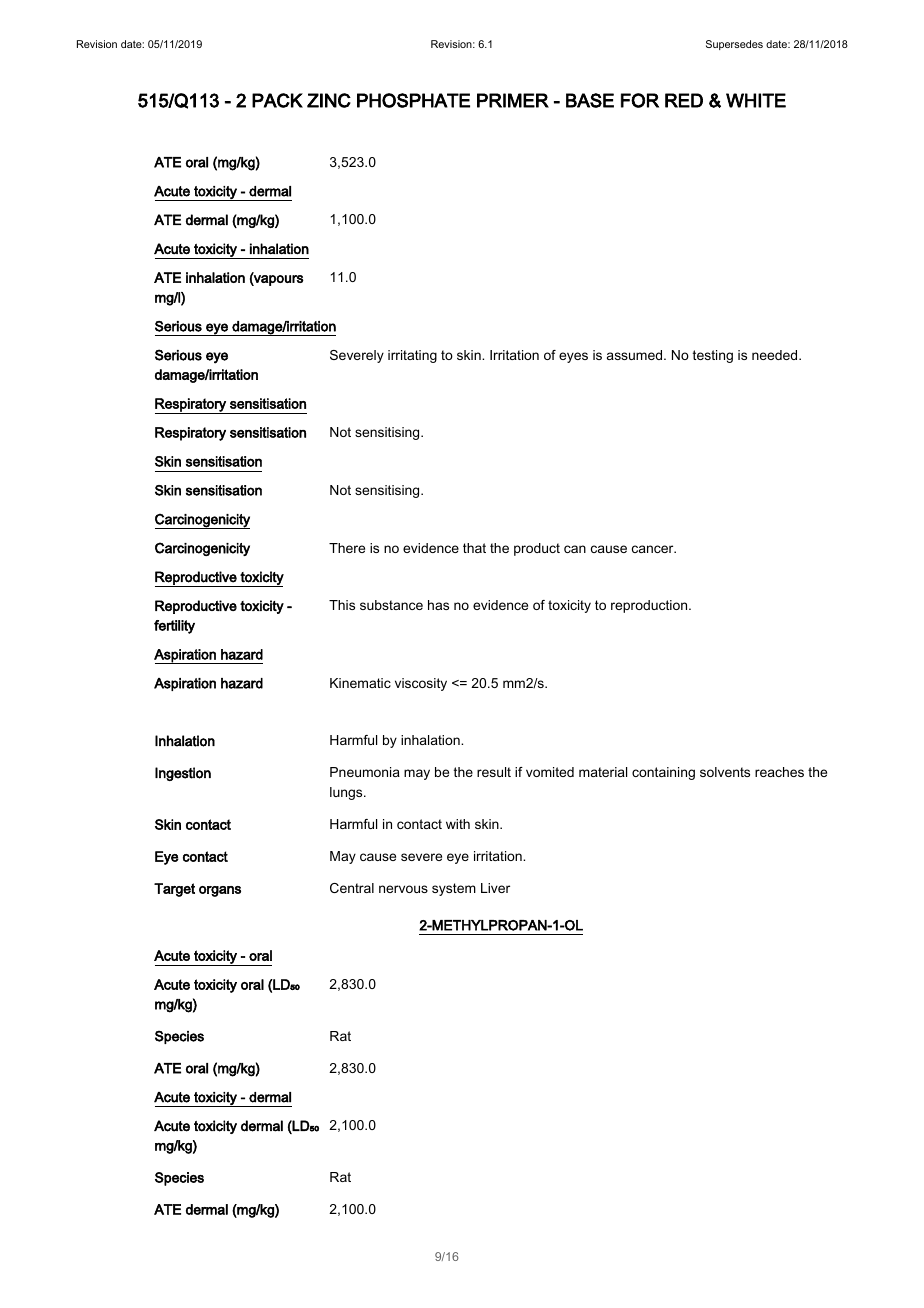 The image size is (924, 1308). Describe the element at coordinates (174, 627) in the page. I see `fertility` at that location.
